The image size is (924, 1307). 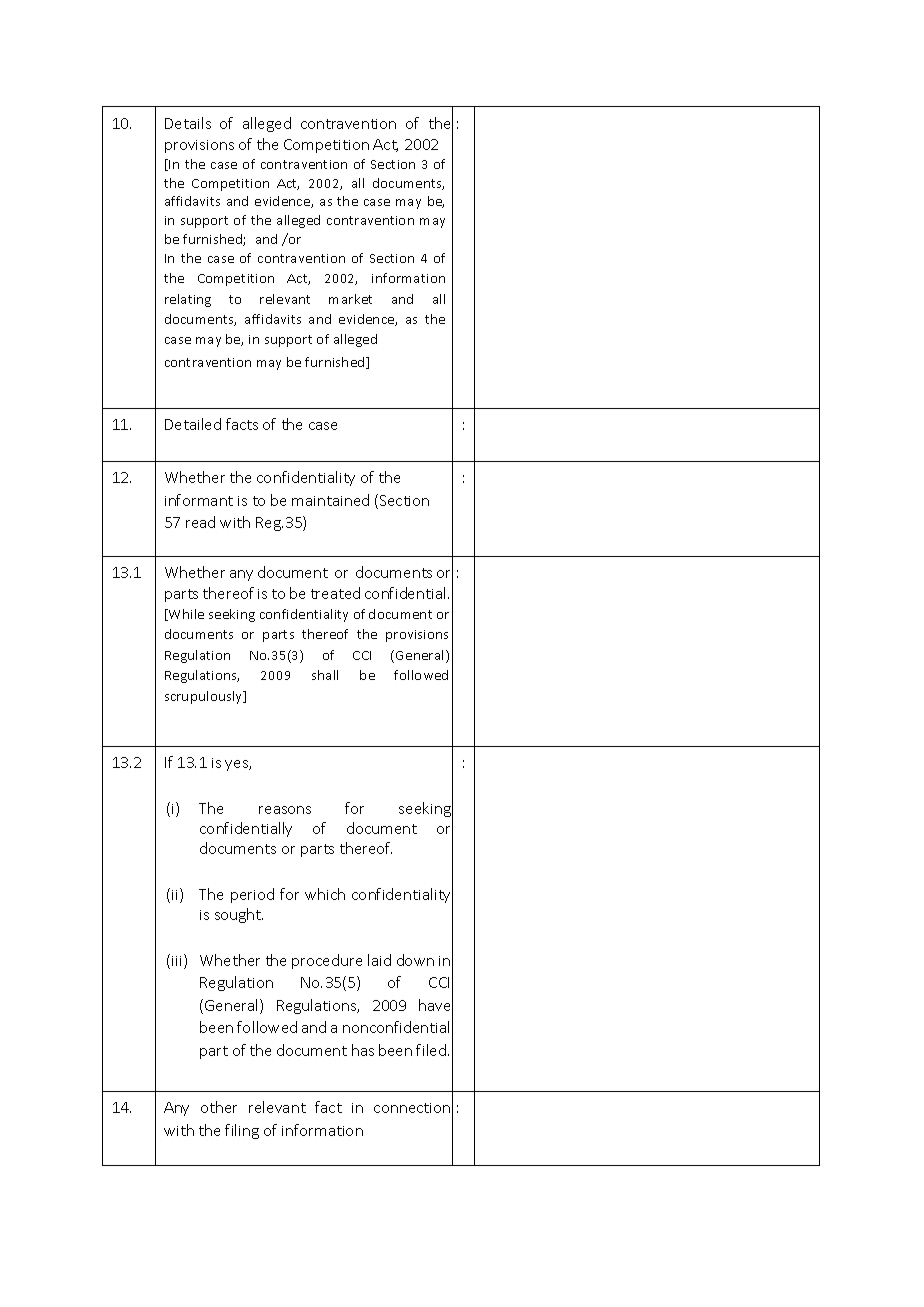 I want to click on shall, so click(x=325, y=675).
